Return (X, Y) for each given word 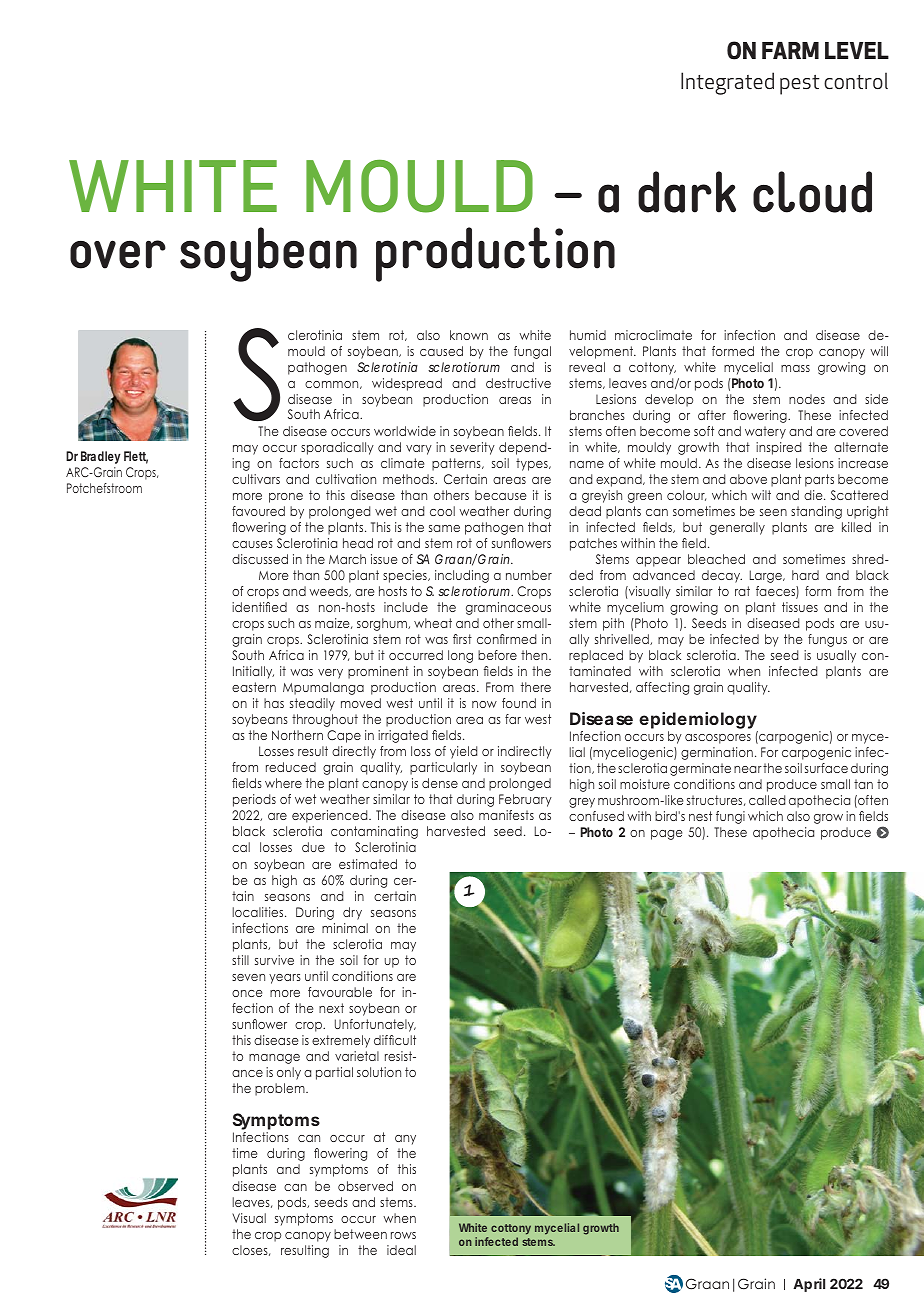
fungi (730, 817)
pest (799, 85)
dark (687, 192)
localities (259, 912)
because (500, 495)
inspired (778, 448)
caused (441, 351)
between (360, 1234)
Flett (136, 457)
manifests (506, 815)
